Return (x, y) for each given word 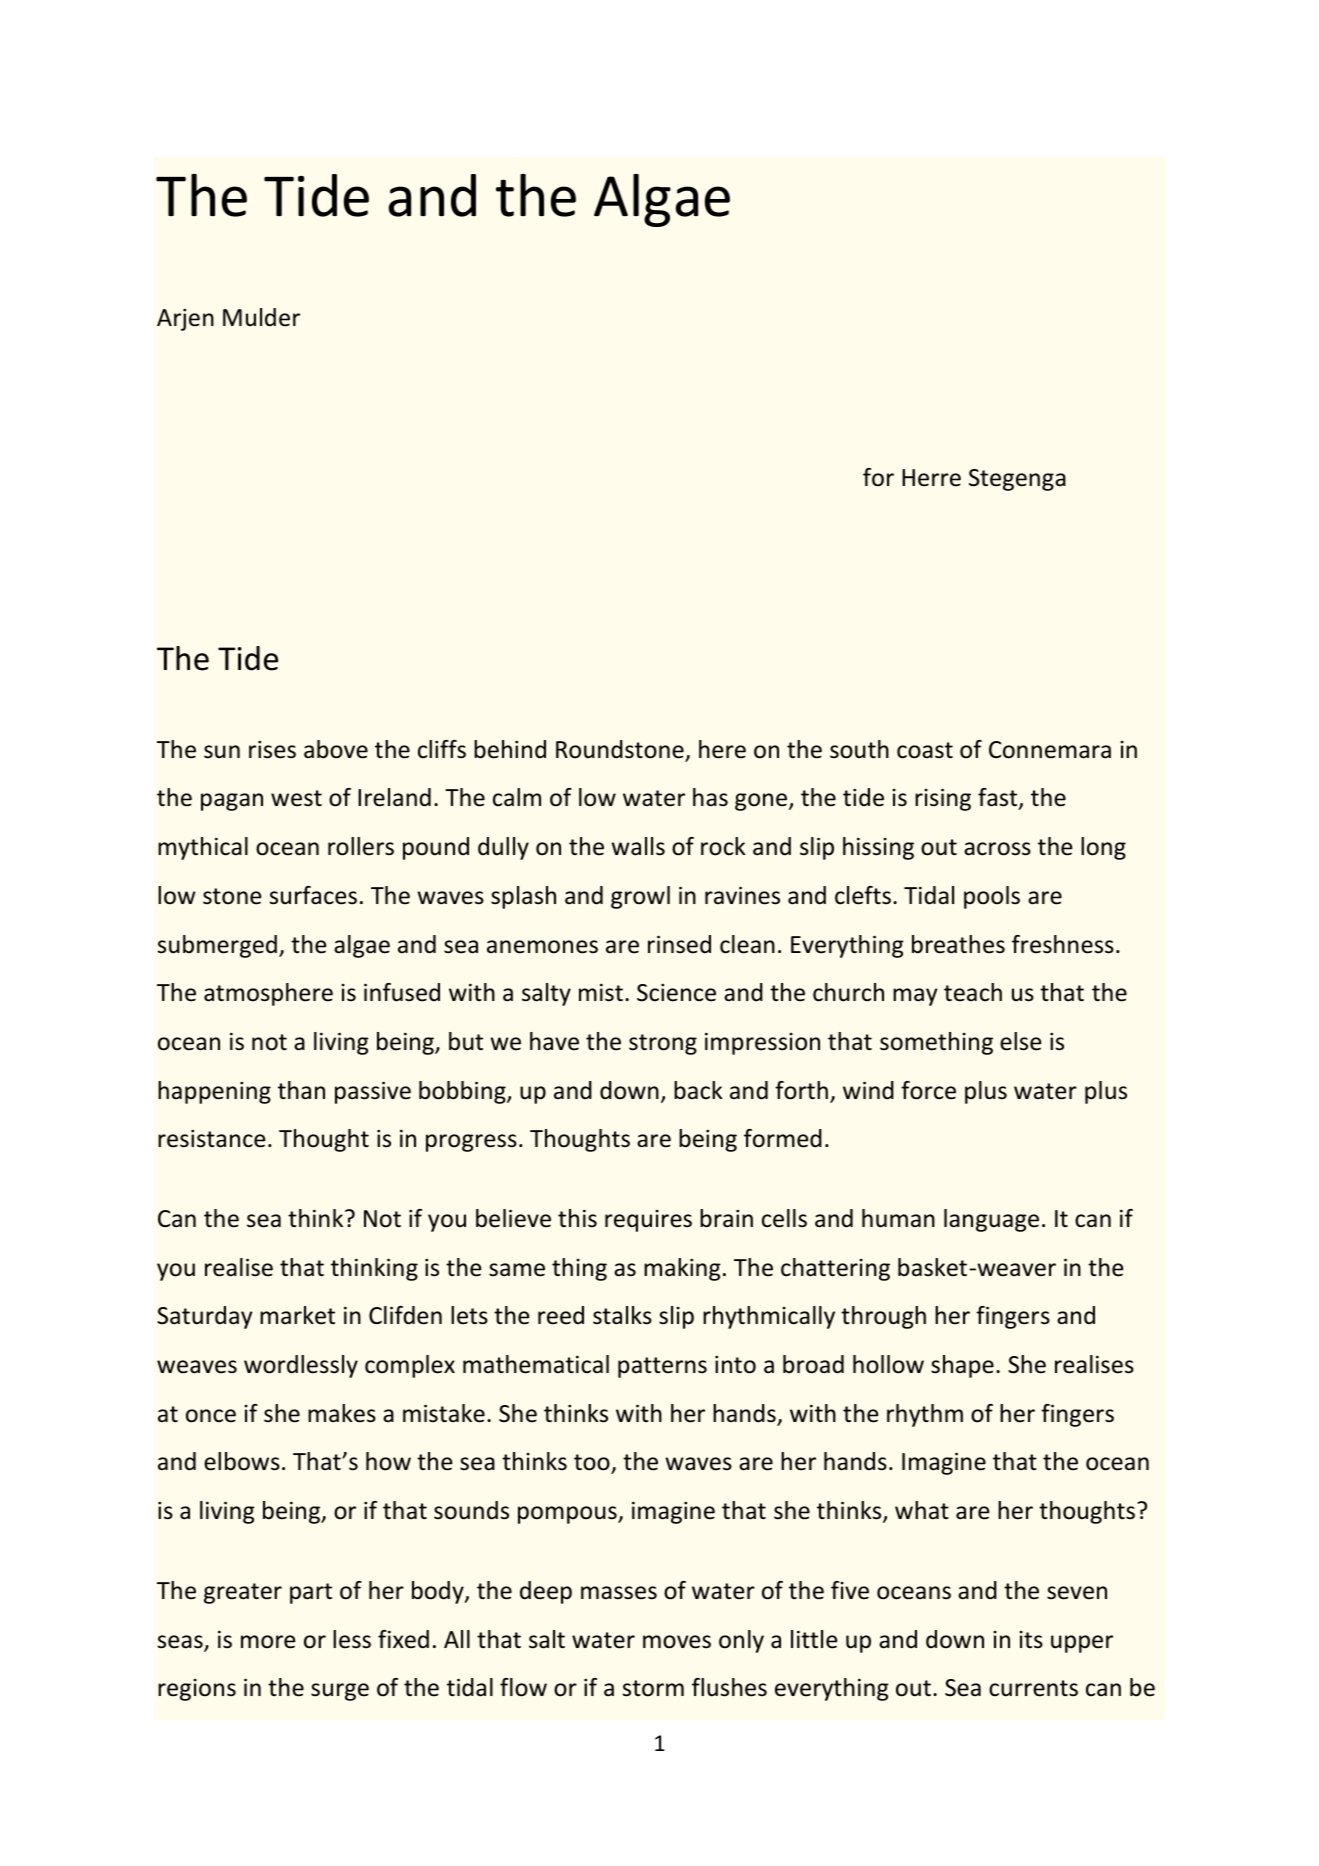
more (268, 1642)
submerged (217, 946)
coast (925, 750)
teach (973, 992)
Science (676, 993)
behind (510, 749)
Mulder (261, 317)
